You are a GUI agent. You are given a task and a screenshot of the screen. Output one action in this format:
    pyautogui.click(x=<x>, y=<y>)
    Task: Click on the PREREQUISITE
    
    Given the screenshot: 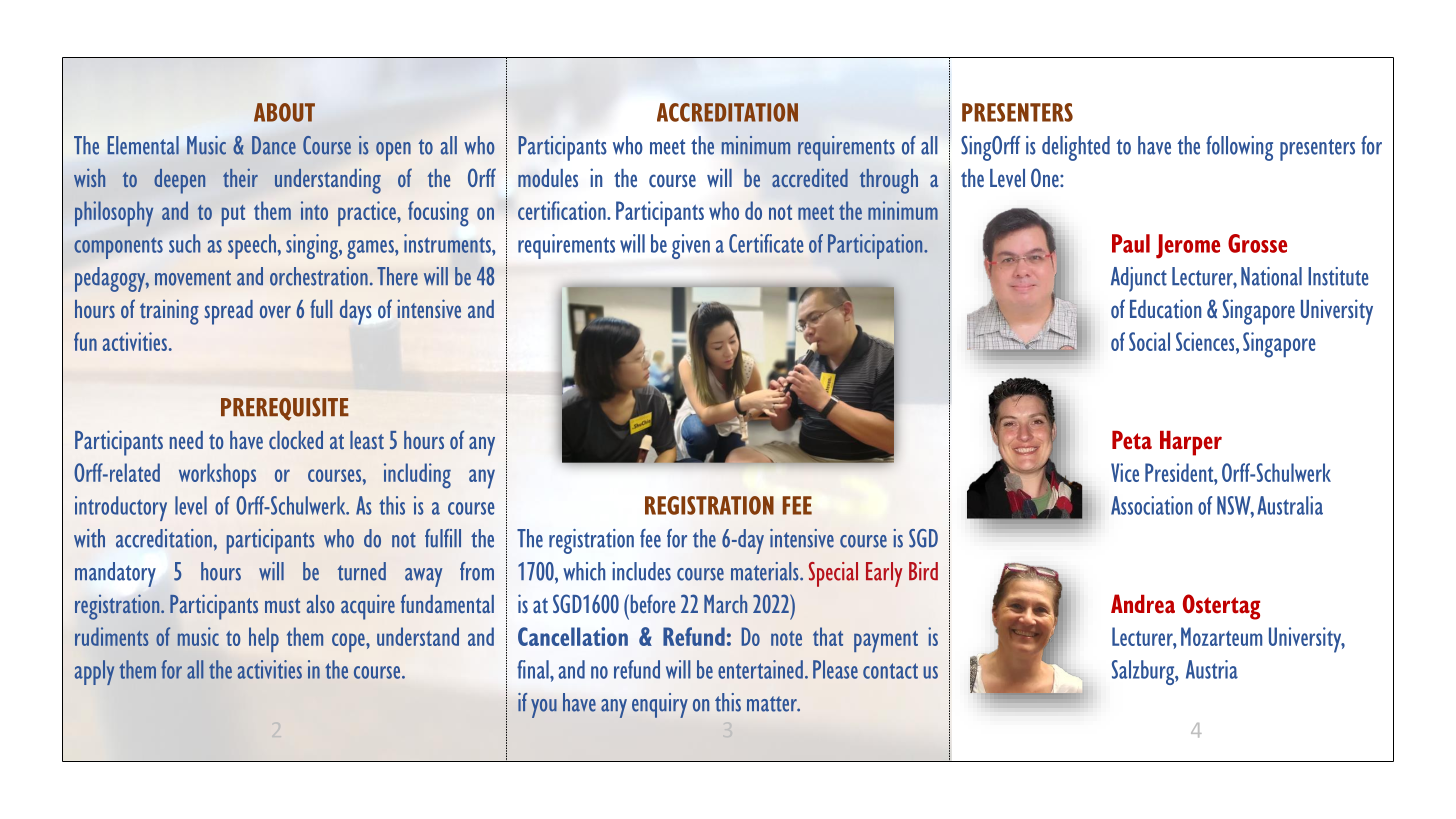 What is the action you would take?
    pyautogui.click(x=285, y=409)
